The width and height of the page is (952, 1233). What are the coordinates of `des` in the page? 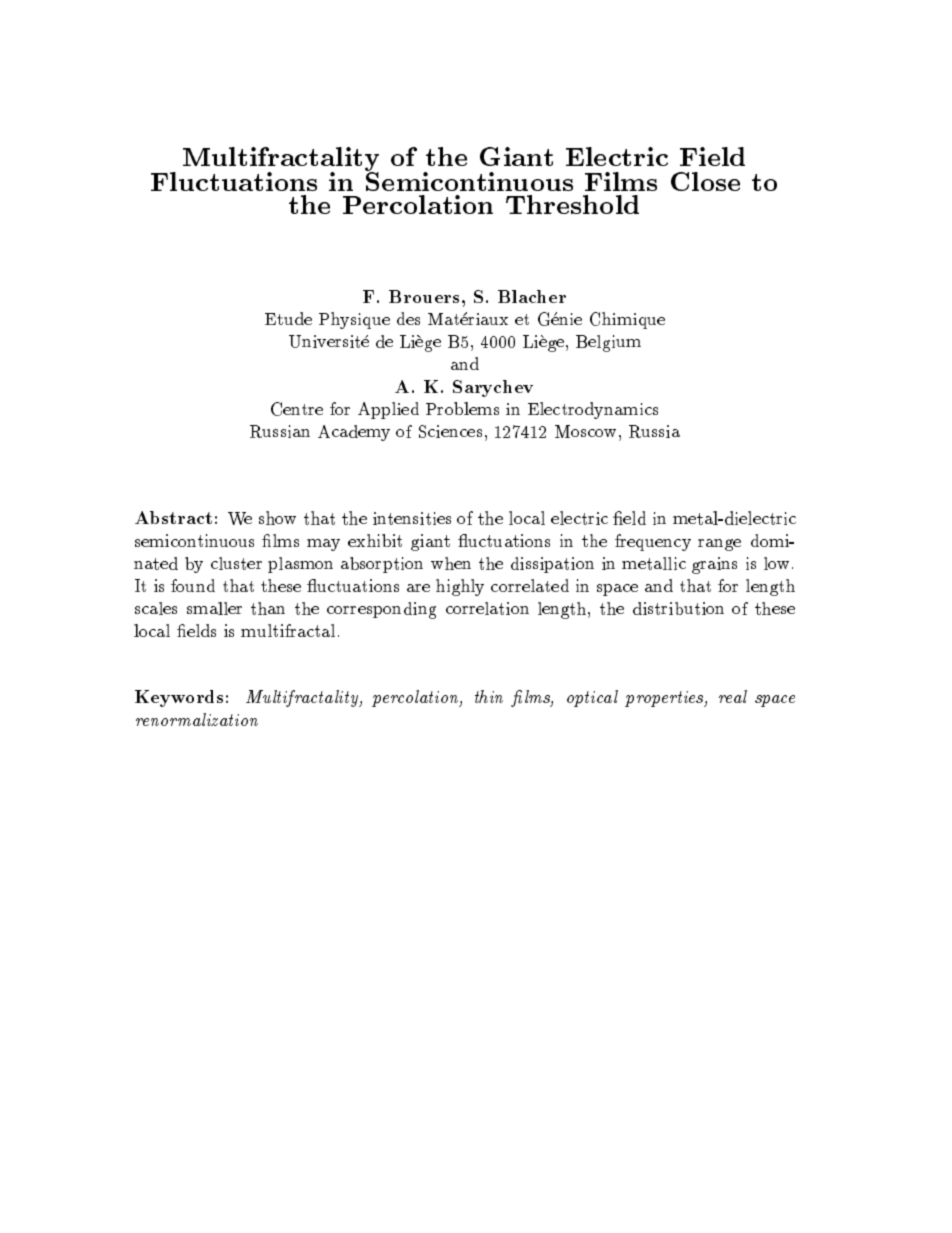 It's located at (408, 318).
